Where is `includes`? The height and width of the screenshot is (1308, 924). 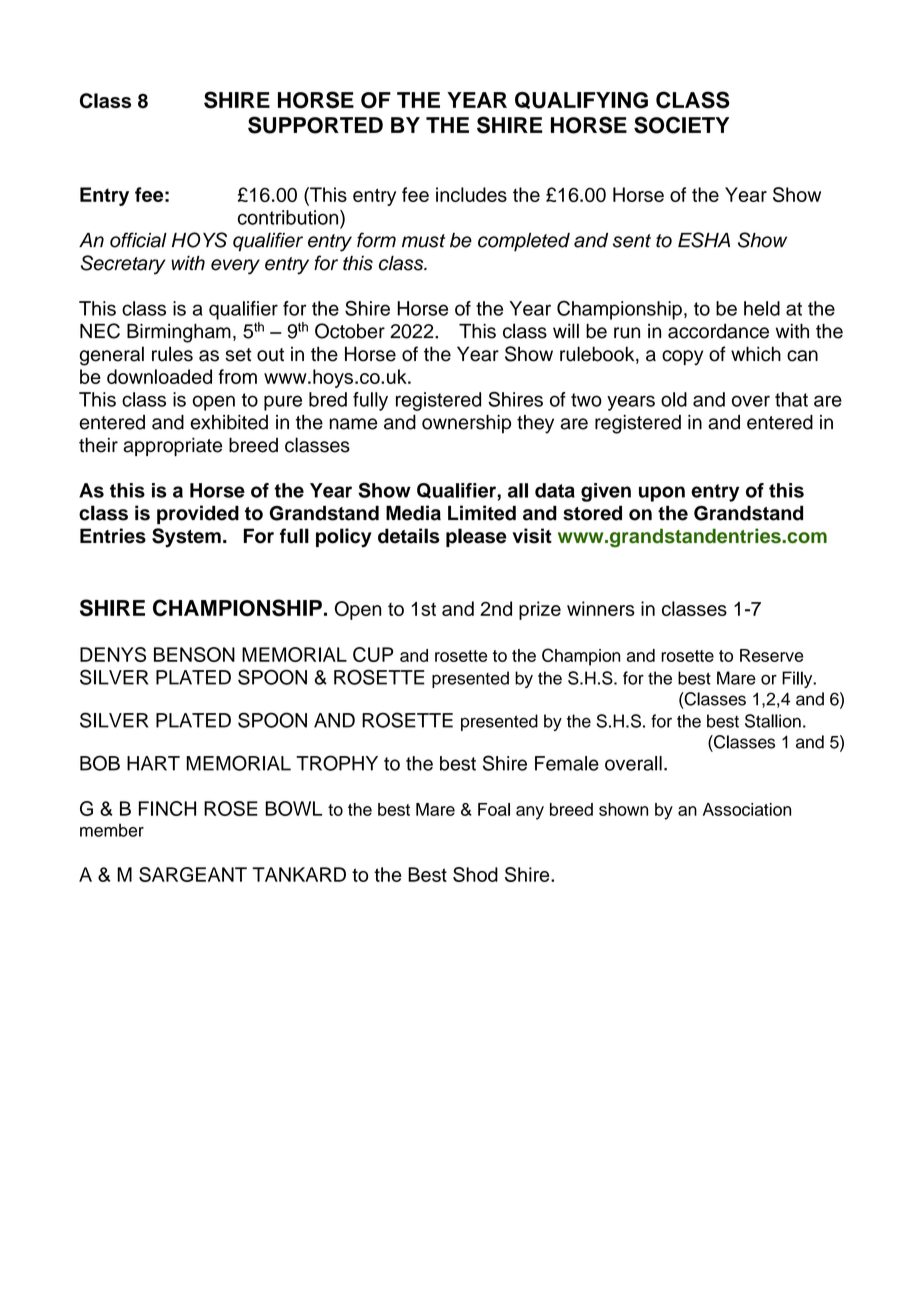
includes is located at coordinates (471, 194).
